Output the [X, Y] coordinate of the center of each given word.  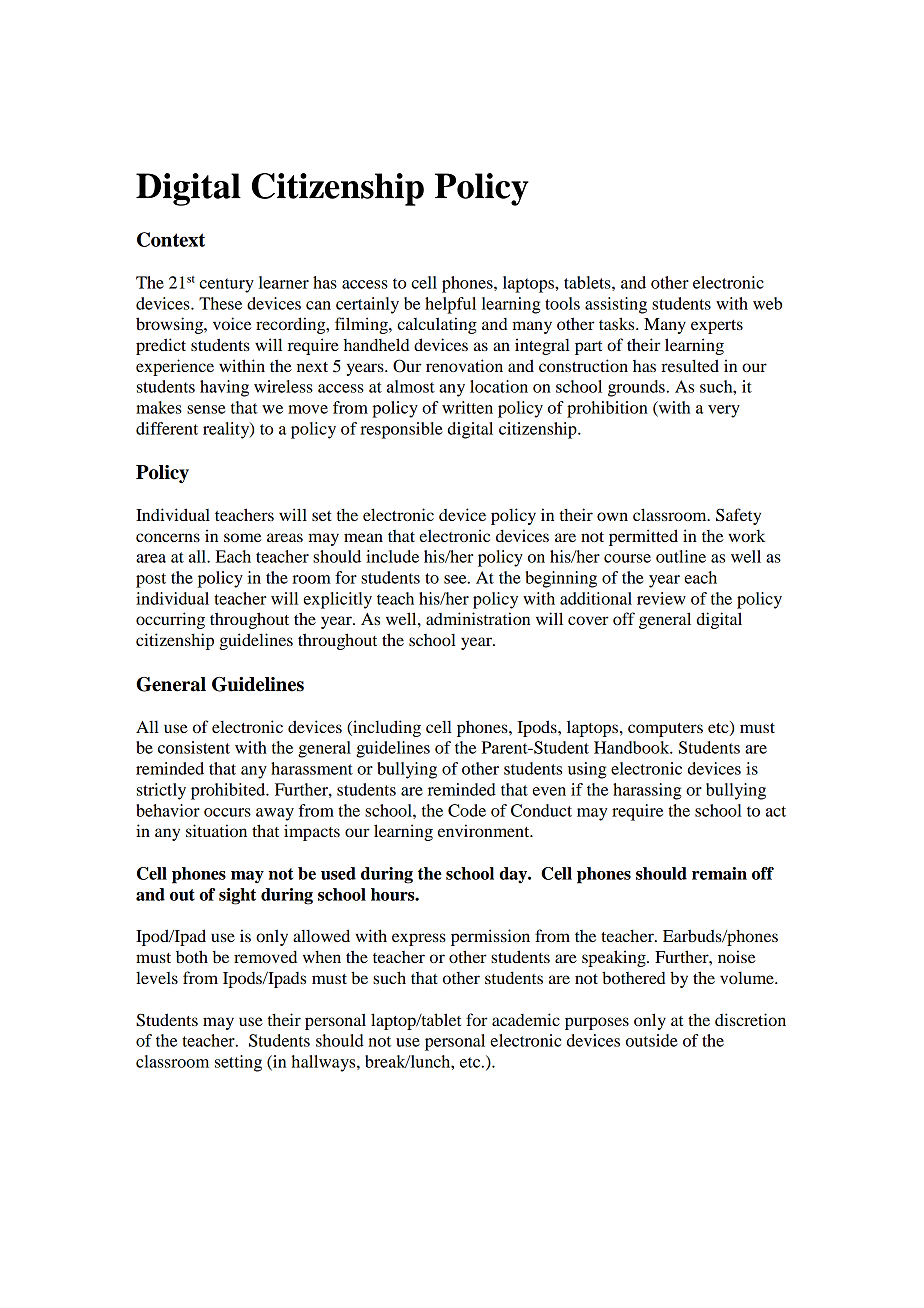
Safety [738, 516]
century [226, 285]
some [242, 537]
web [767, 303]
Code [467, 810]
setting [238, 1063]
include [392, 556]
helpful [450, 305]
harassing [647, 791]
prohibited [229, 791]
